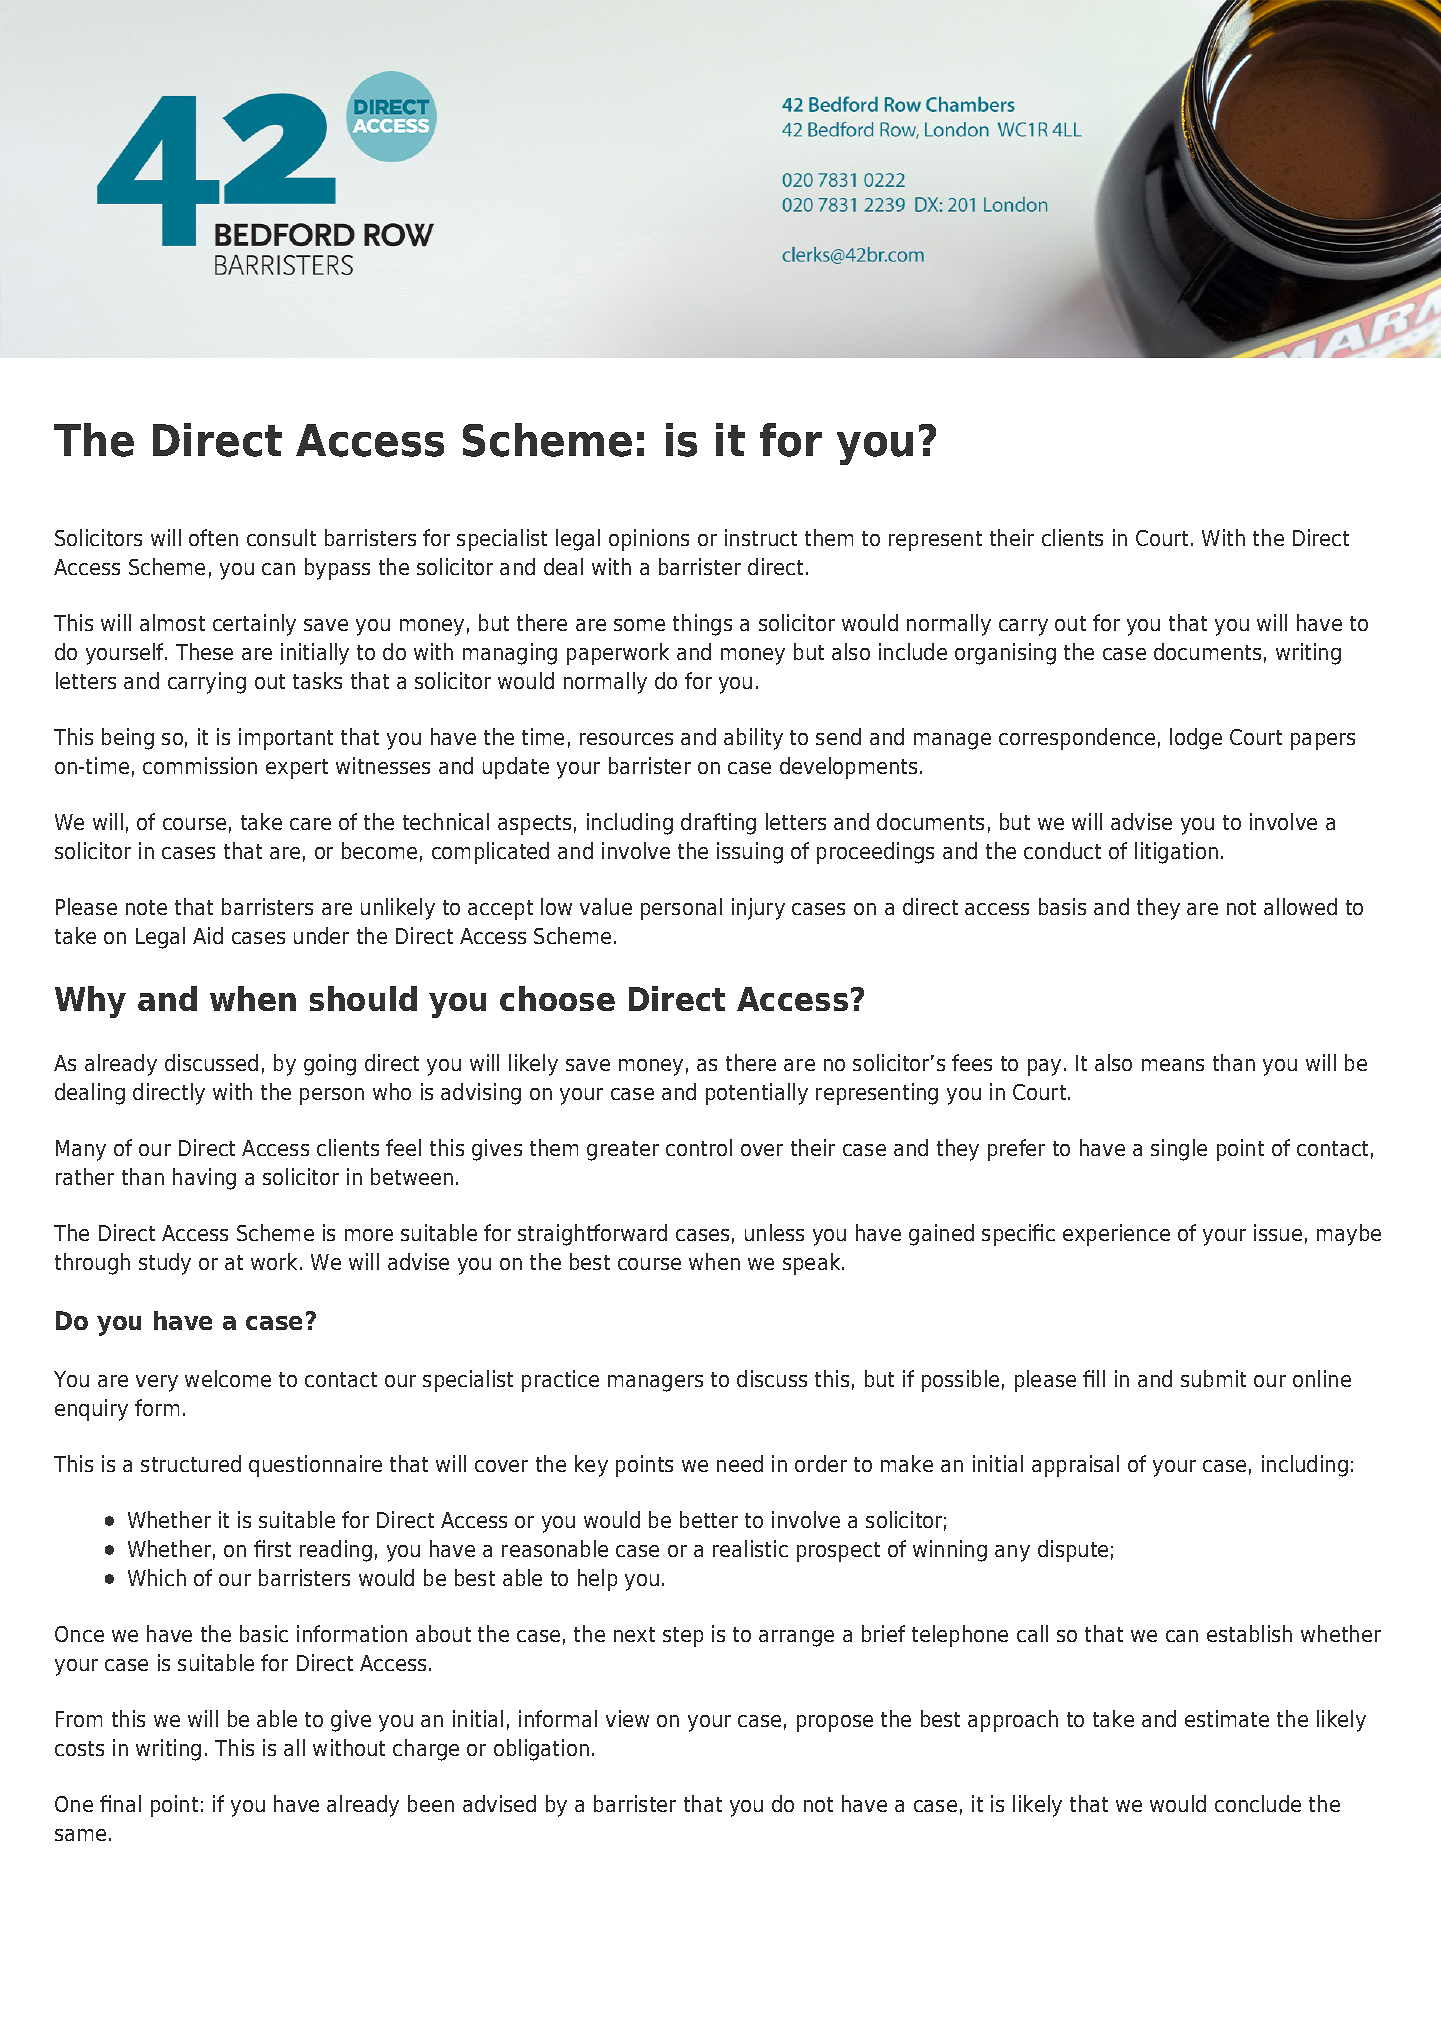 The height and width of the image is (2038, 1441). What do you see at coordinates (1005, 654) in the image?
I see `organising` at bounding box center [1005, 654].
